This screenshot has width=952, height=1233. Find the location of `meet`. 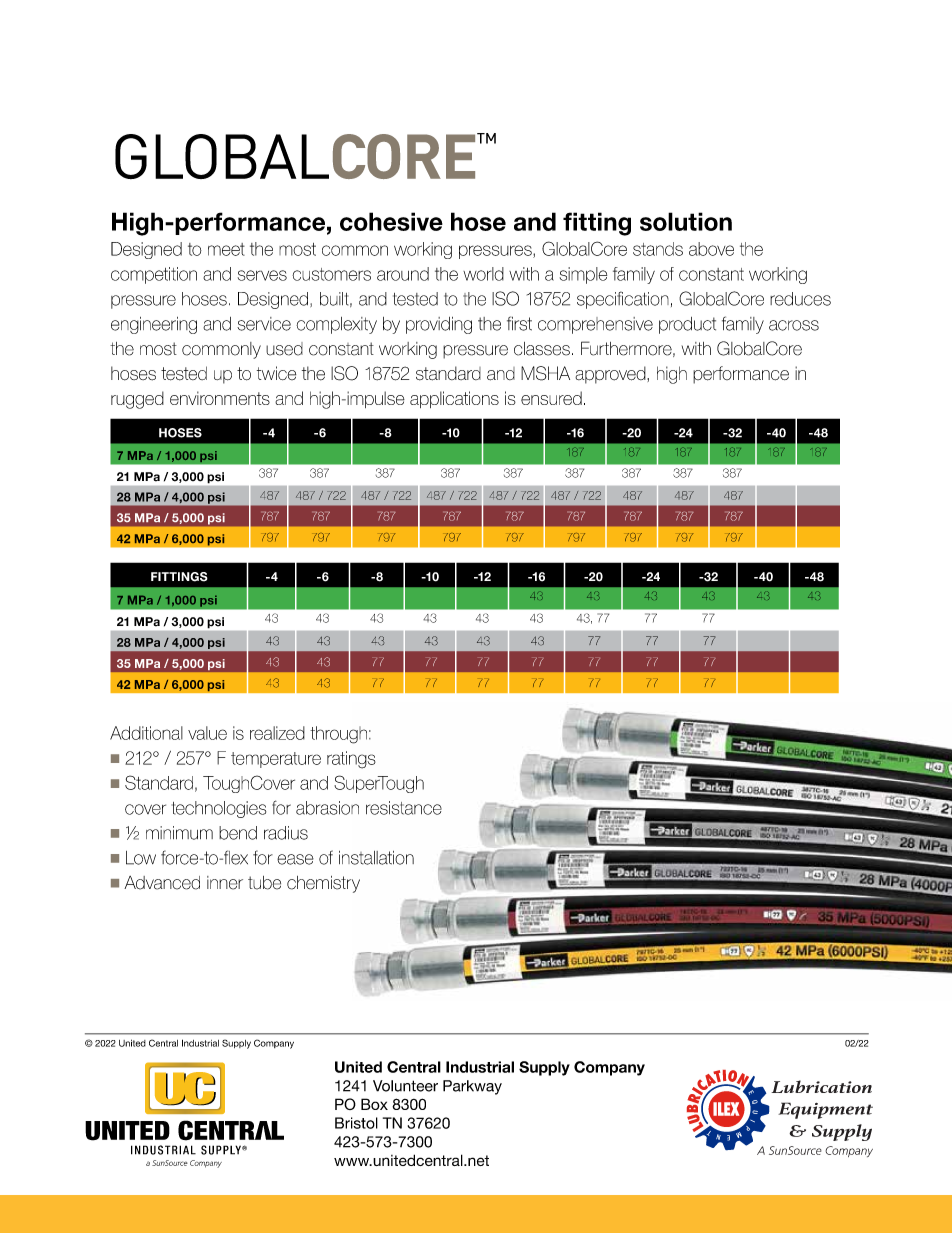

meet is located at coordinates (226, 249).
